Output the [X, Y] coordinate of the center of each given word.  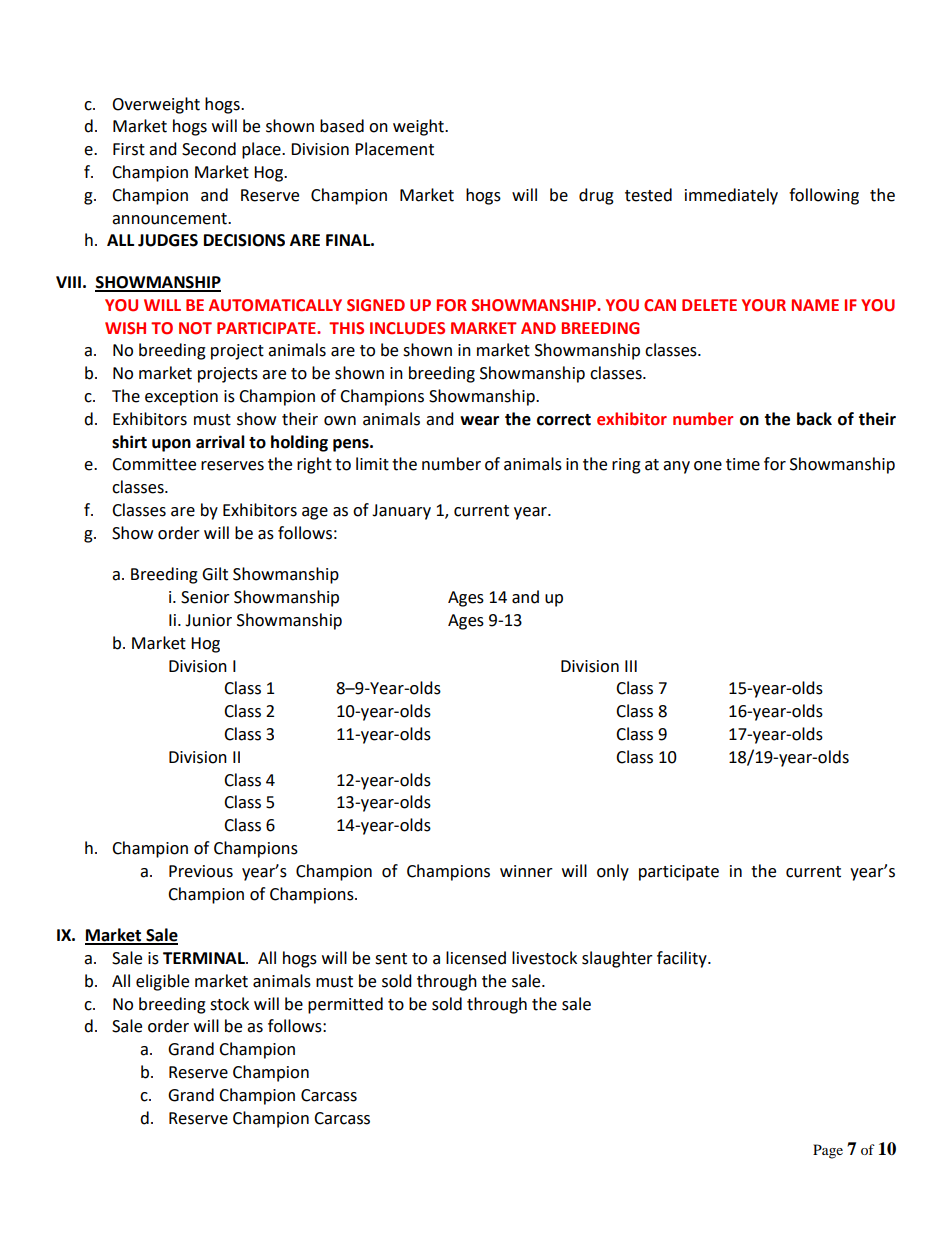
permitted [345, 1005]
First [129, 149]
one [708, 466]
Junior [208, 620]
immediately [731, 196]
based [342, 126]
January [401, 512]
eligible [162, 982]
